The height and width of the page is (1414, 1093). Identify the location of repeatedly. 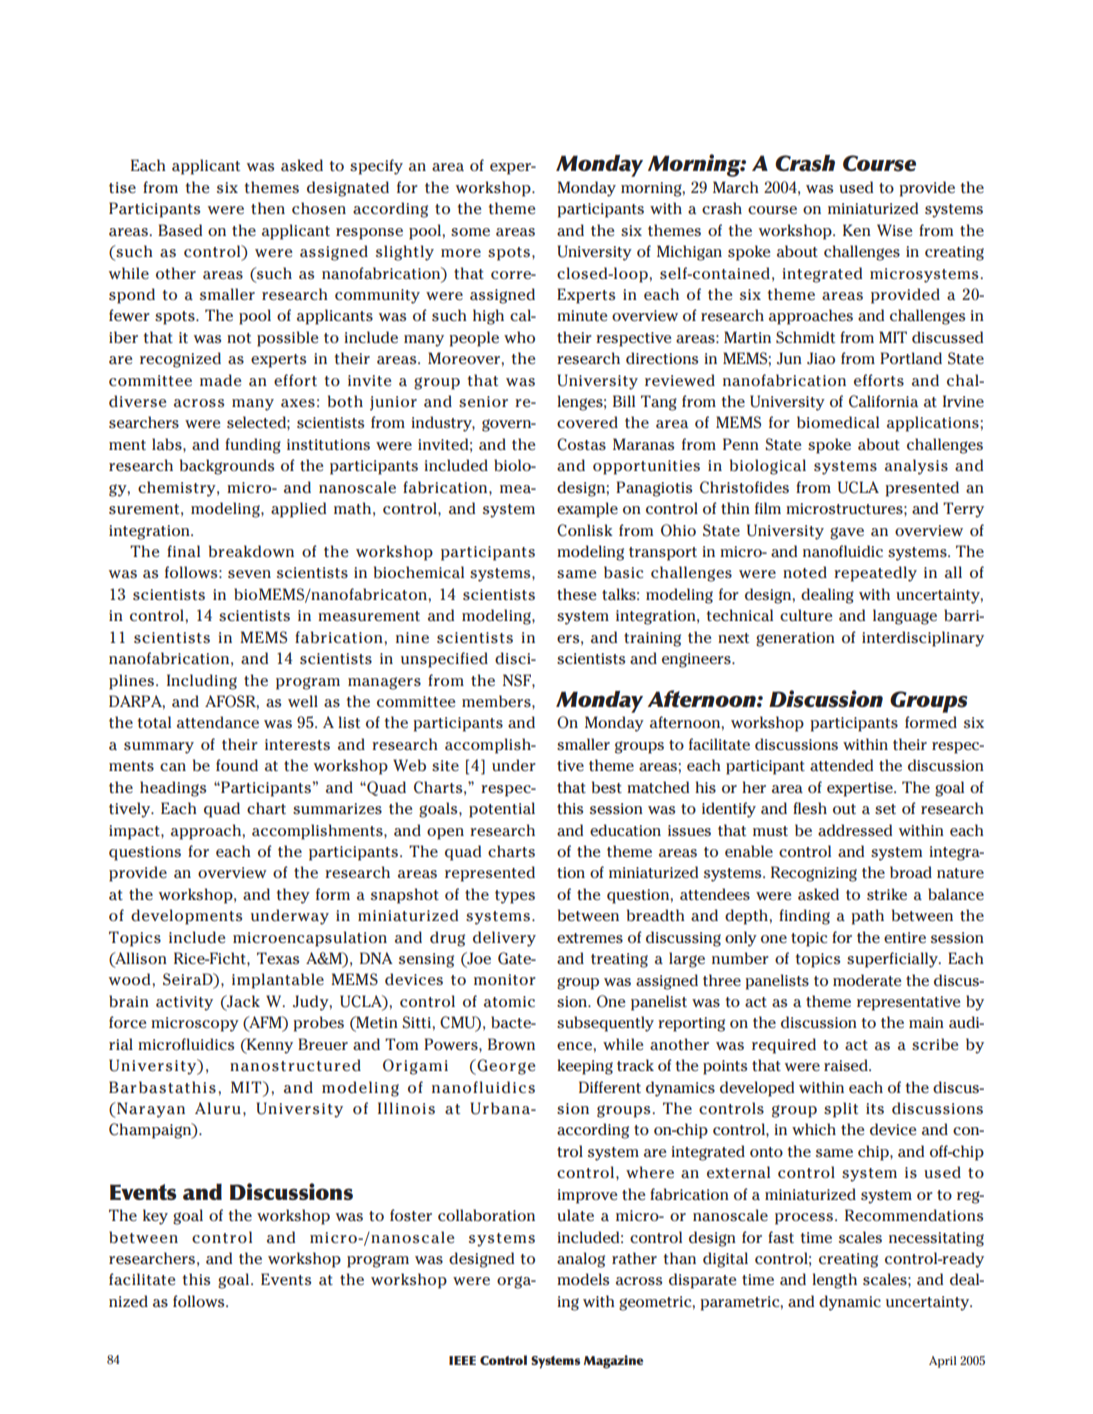
(875, 574).
